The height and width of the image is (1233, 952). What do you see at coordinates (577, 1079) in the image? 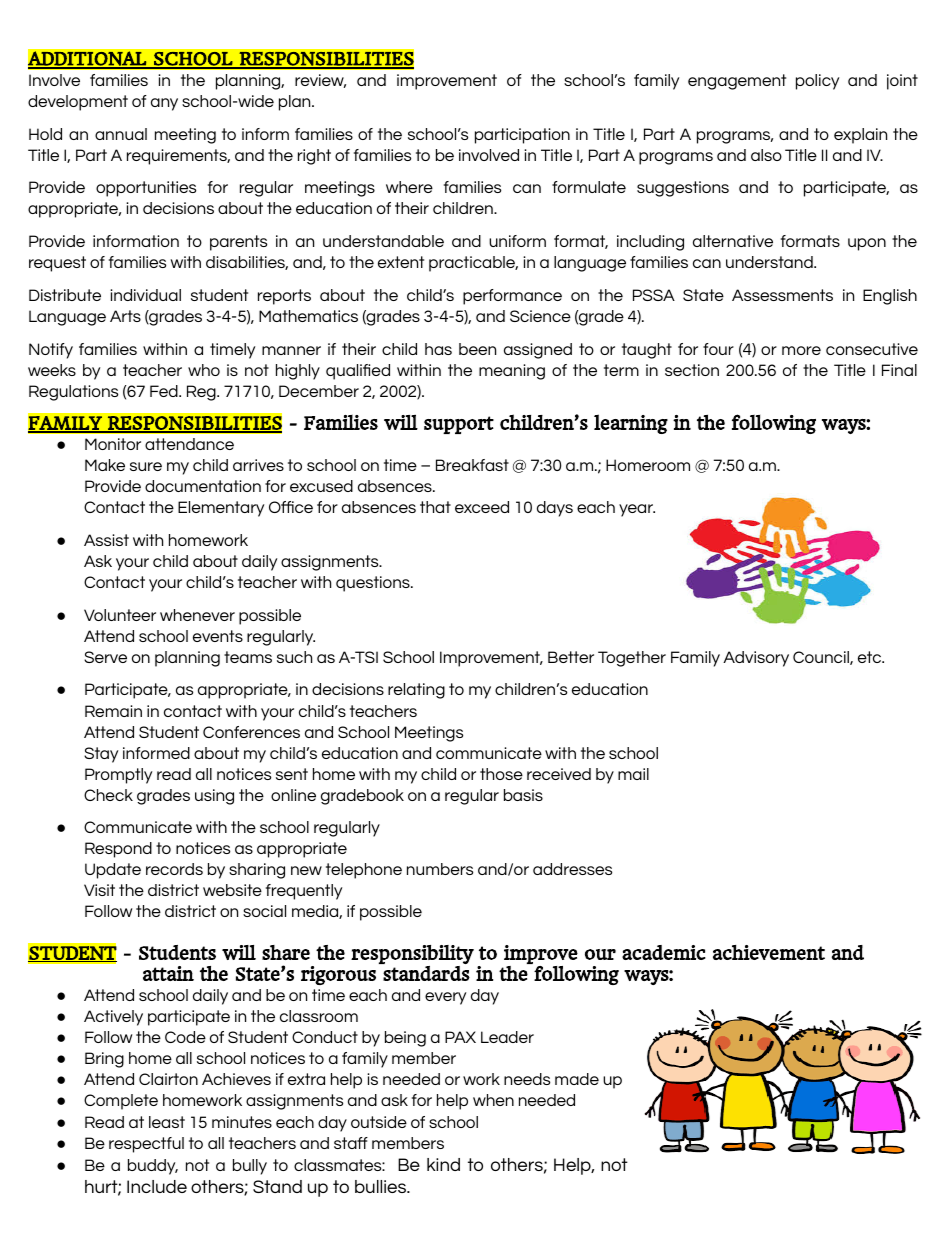
I see `made` at bounding box center [577, 1079].
